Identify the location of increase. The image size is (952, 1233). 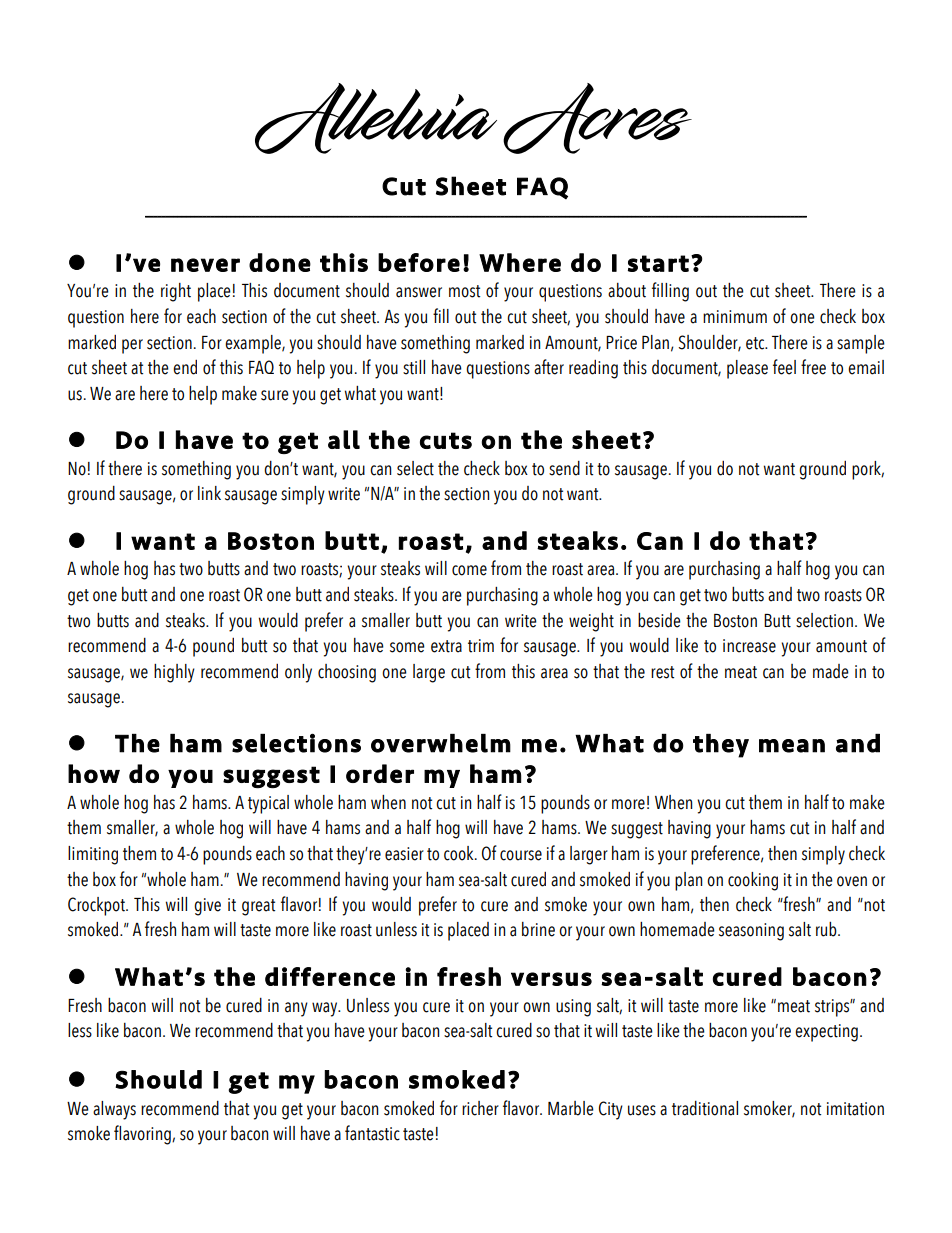
(749, 646).
